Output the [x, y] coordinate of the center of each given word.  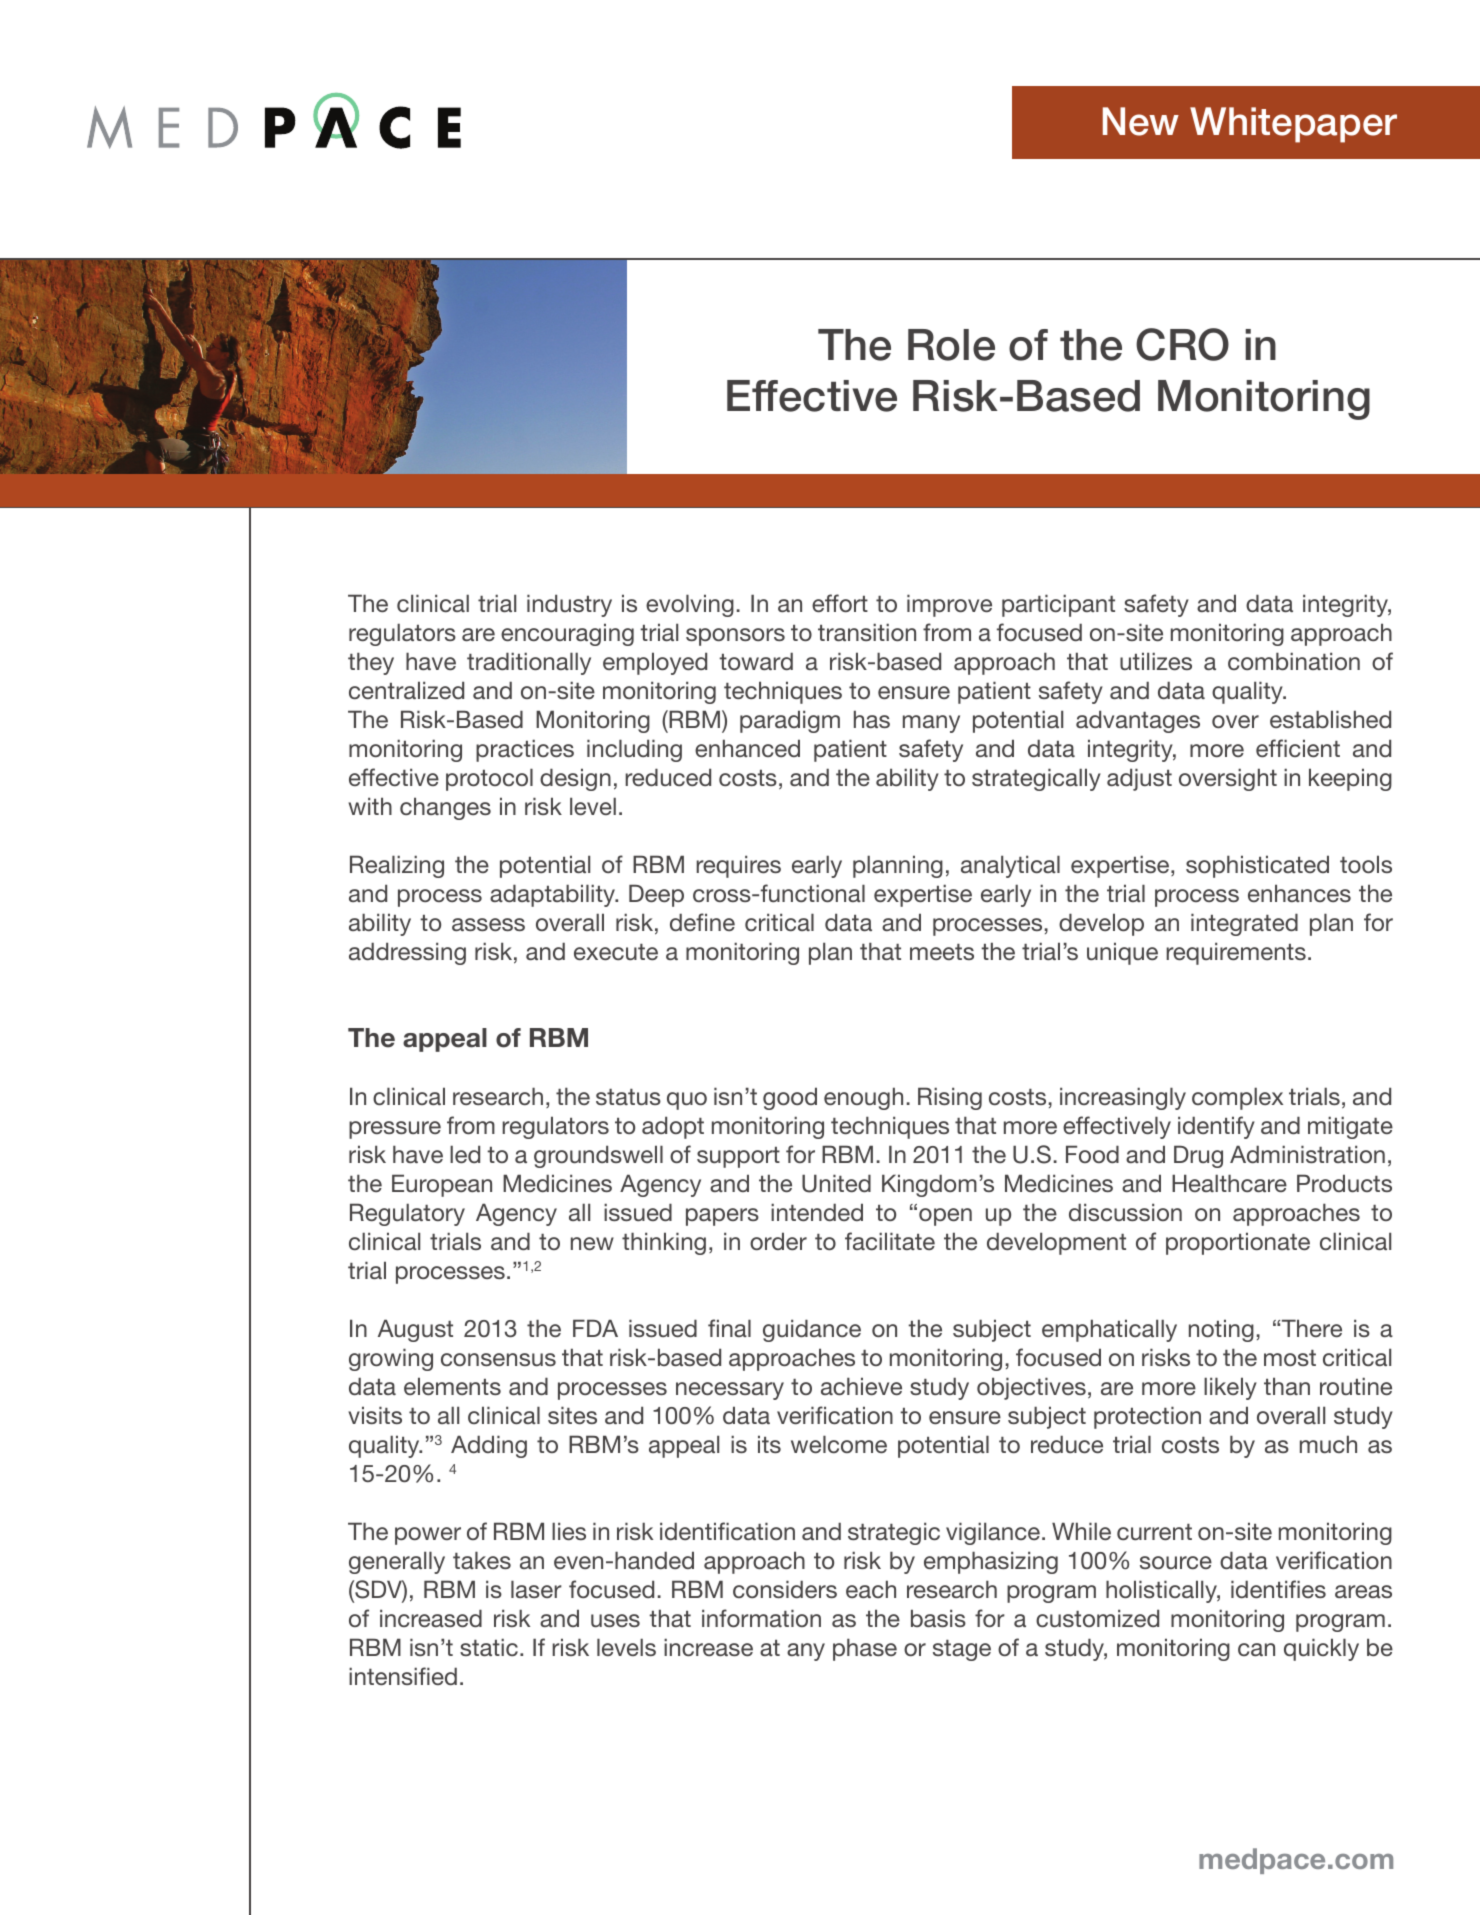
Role [951, 345]
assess [488, 924]
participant [1058, 605]
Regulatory [407, 1214]
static [489, 1647]
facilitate [890, 1241]
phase [865, 1649]
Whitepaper [1293, 125]
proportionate [1238, 1243]
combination [1294, 661]
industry [569, 605]
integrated [1244, 924]
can [1256, 1649]
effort [840, 603]
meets [942, 952]
